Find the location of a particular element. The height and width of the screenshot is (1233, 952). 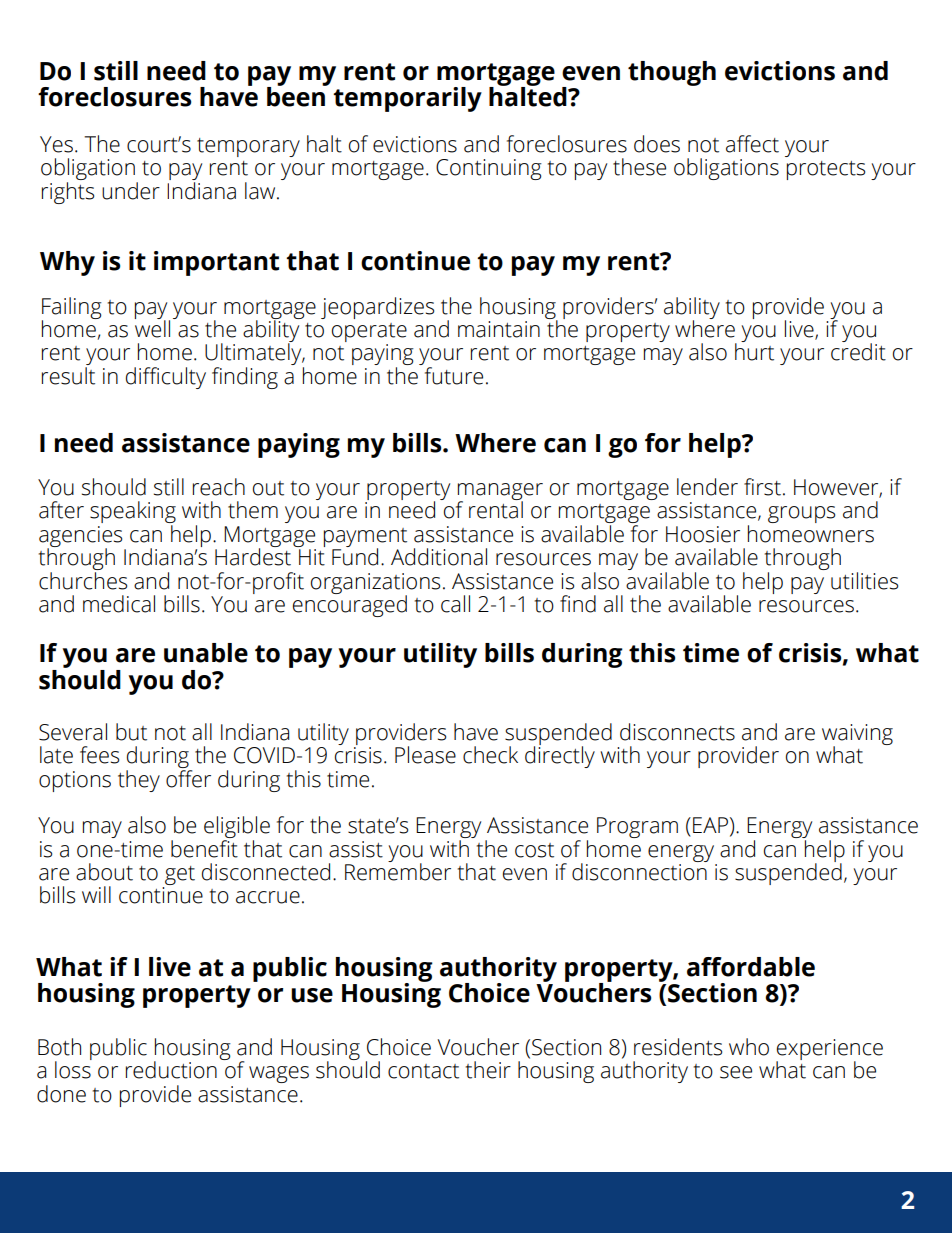

temporarily is located at coordinates (407, 99).
